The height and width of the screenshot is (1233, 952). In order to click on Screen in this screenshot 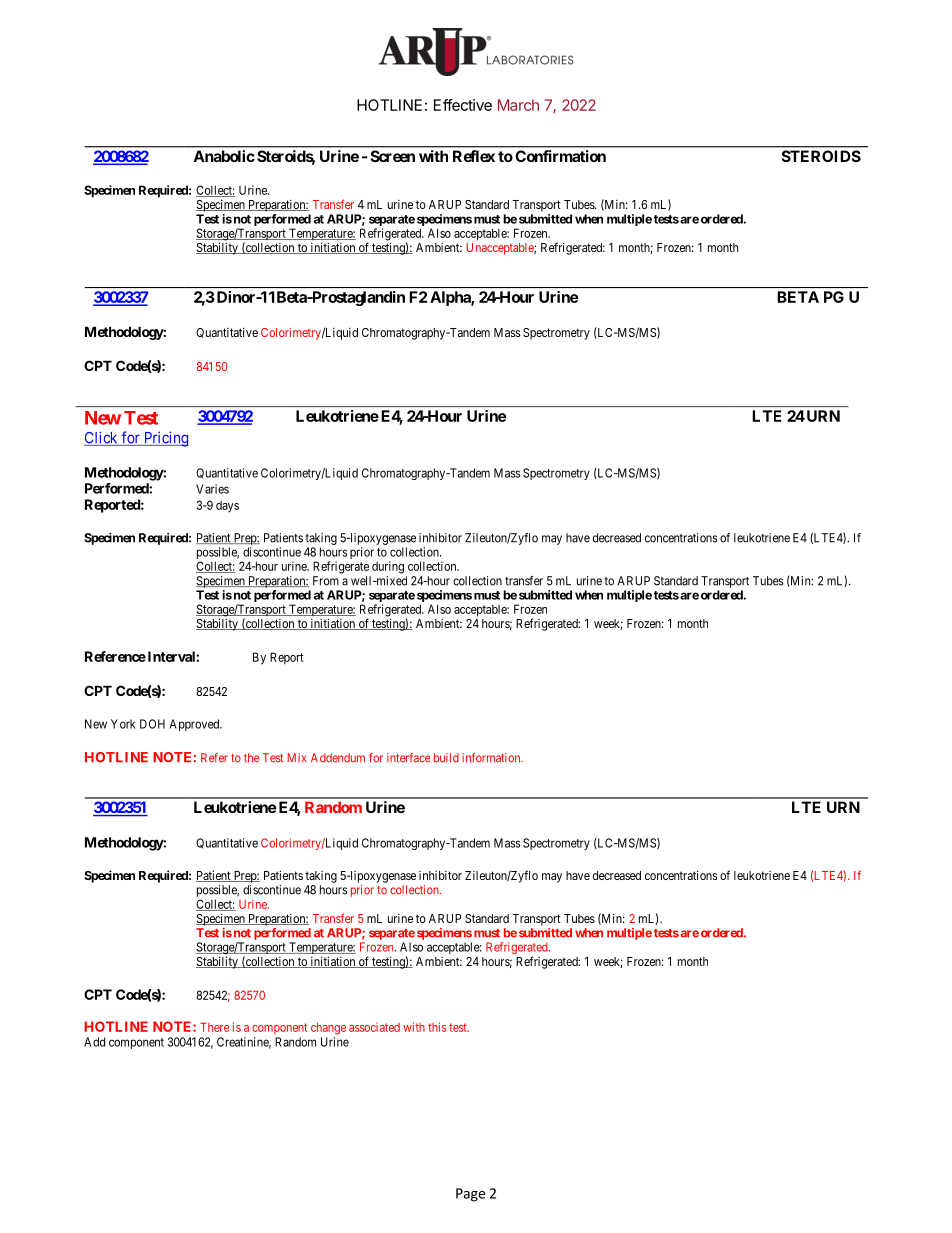, I will do `click(393, 156)`.
